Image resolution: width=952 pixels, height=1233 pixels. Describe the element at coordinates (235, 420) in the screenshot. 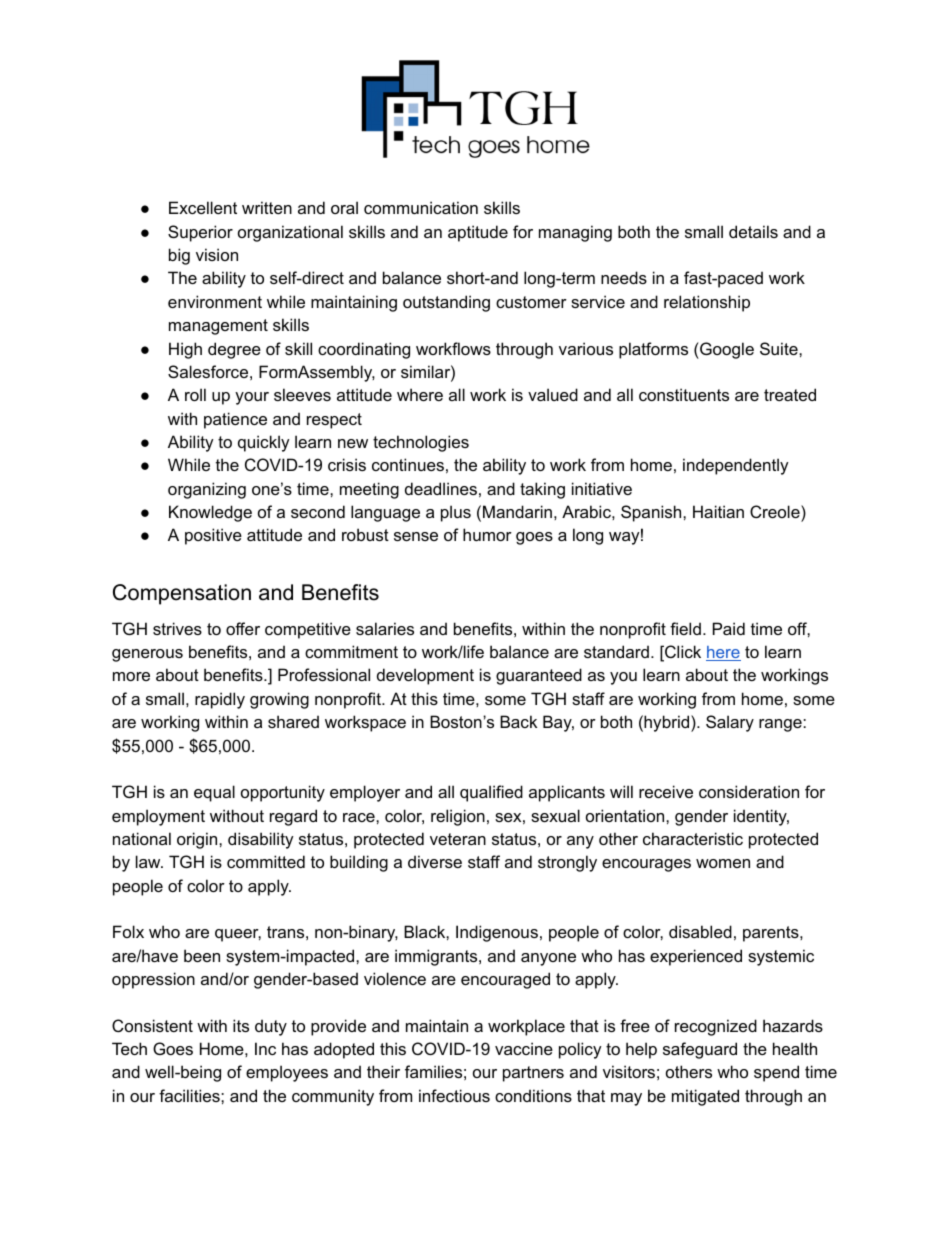

I see `patience` at that location.
